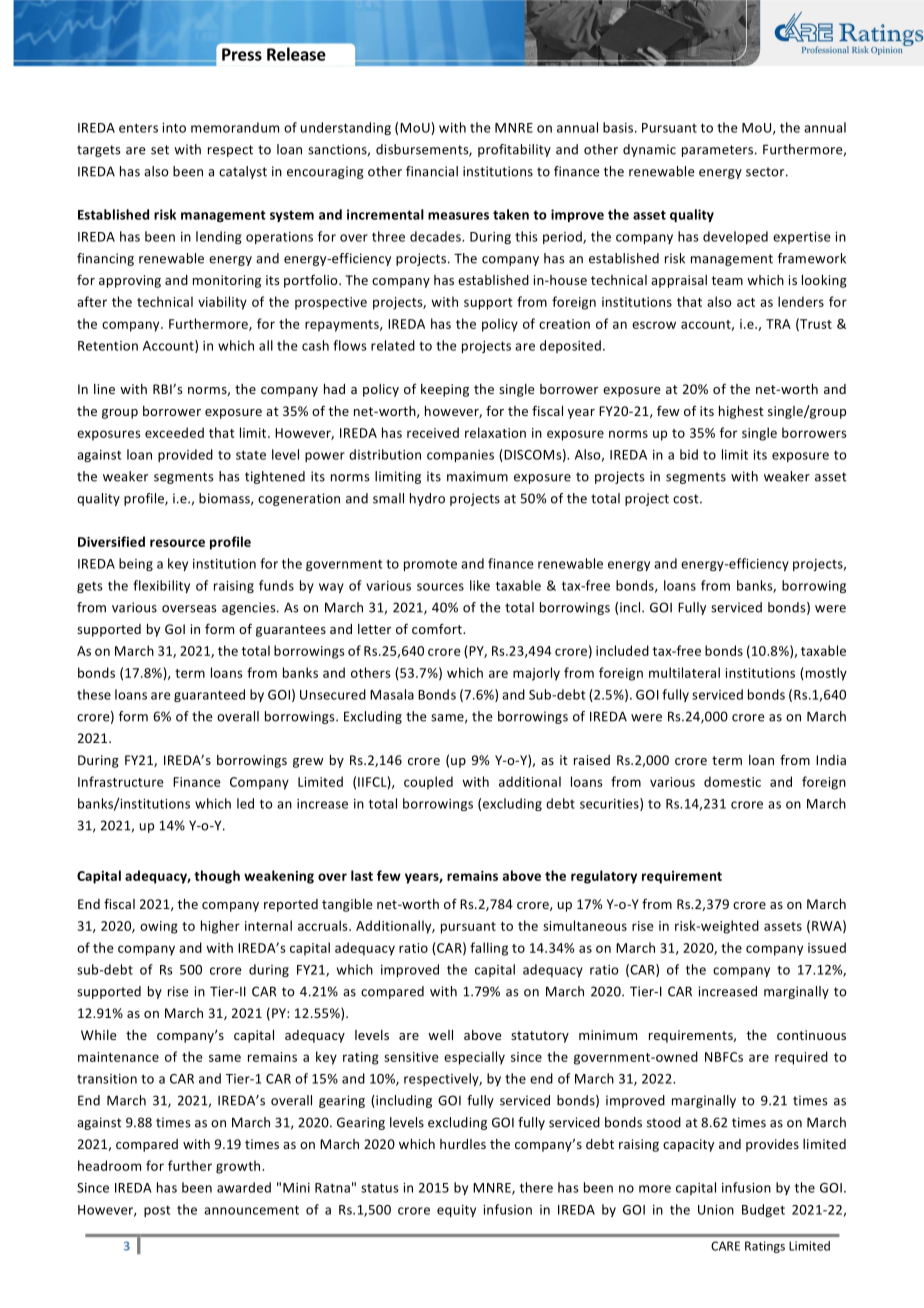 This screenshot has height=1308, width=924. Describe the element at coordinates (217, 877) in the screenshot. I see `though` at that location.
